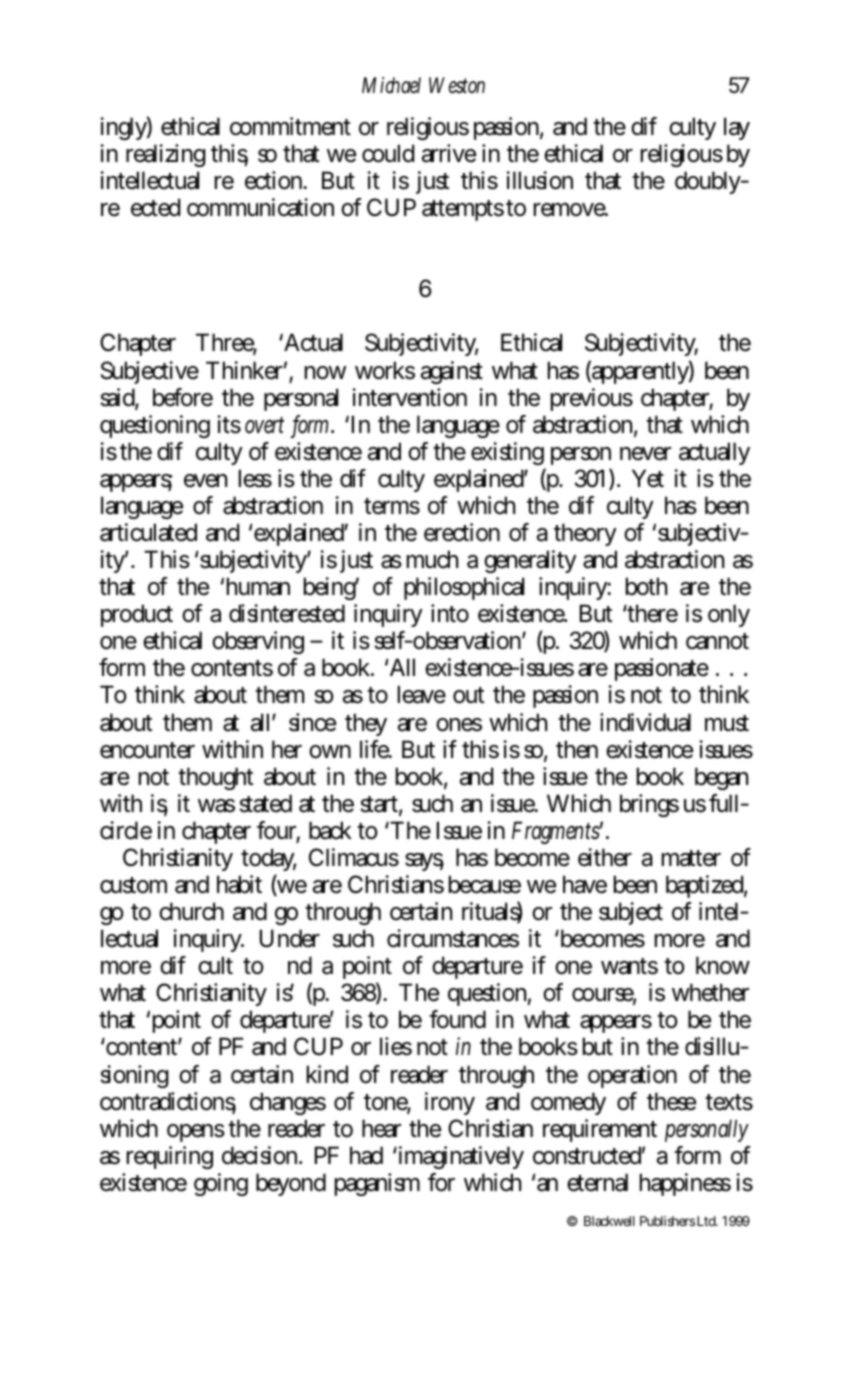  I want to click on observing, so click(258, 642).
